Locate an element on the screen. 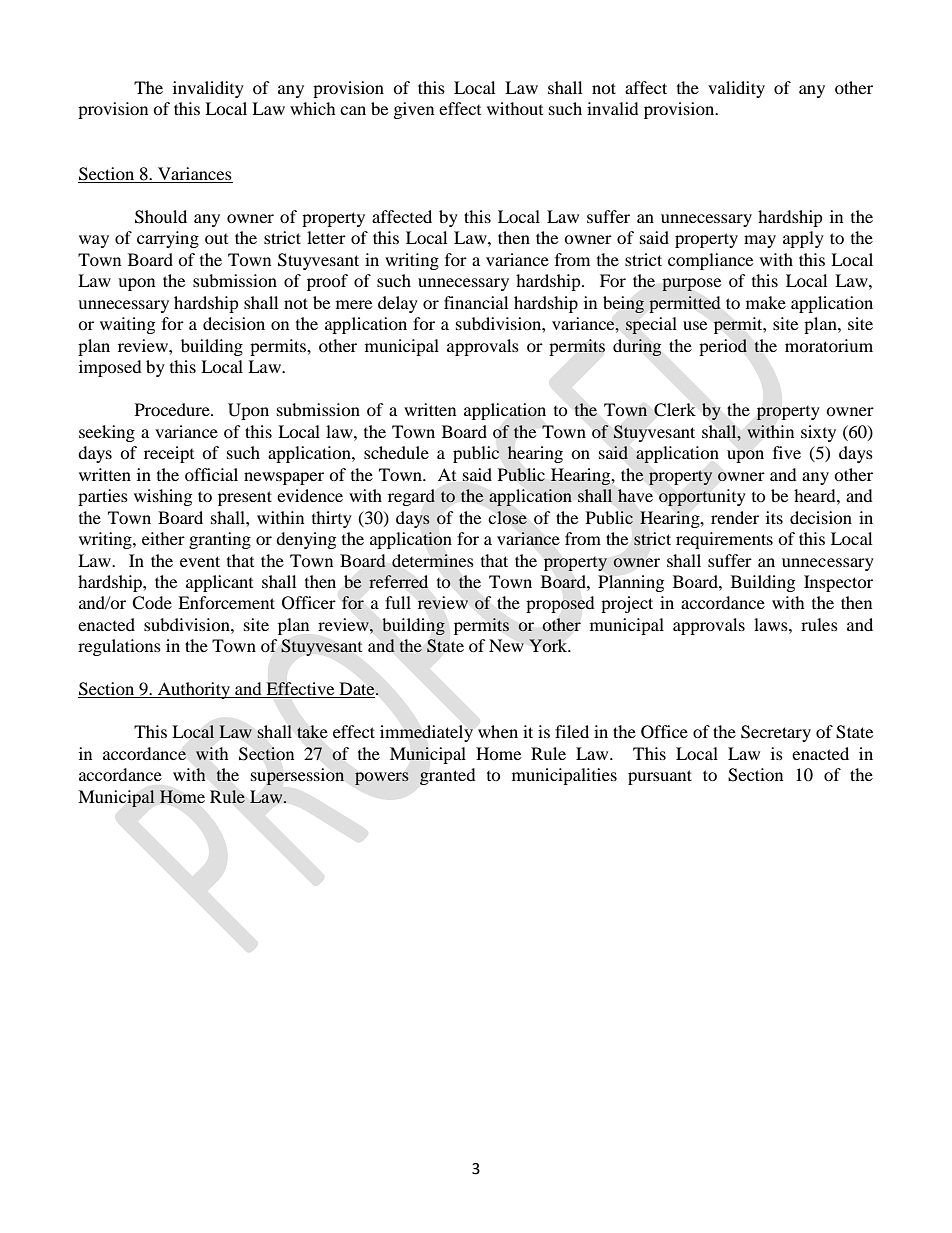 This screenshot has height=1233, width=952. take is located at coordinates (312, 732).
